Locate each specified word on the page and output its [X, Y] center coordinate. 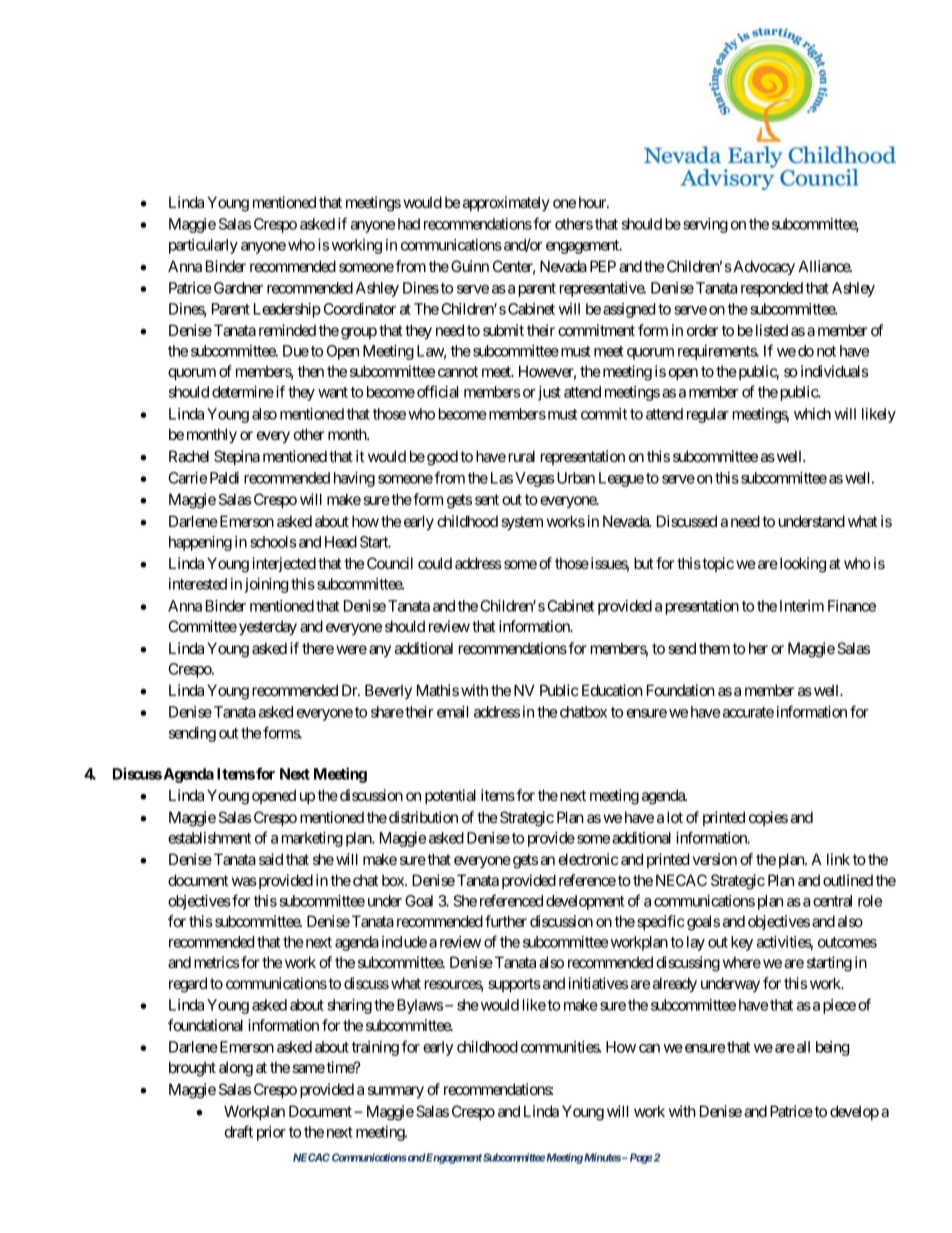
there [318, 648]
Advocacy [763, 268]
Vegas [534, 479]
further [506, 921]
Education [612, 690]
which [812, 414]
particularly [203, 246]
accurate [748, 712]
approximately [506, 203]
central [832, 901]
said [271, 859]
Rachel [189, 456]
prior [271, 1133]
